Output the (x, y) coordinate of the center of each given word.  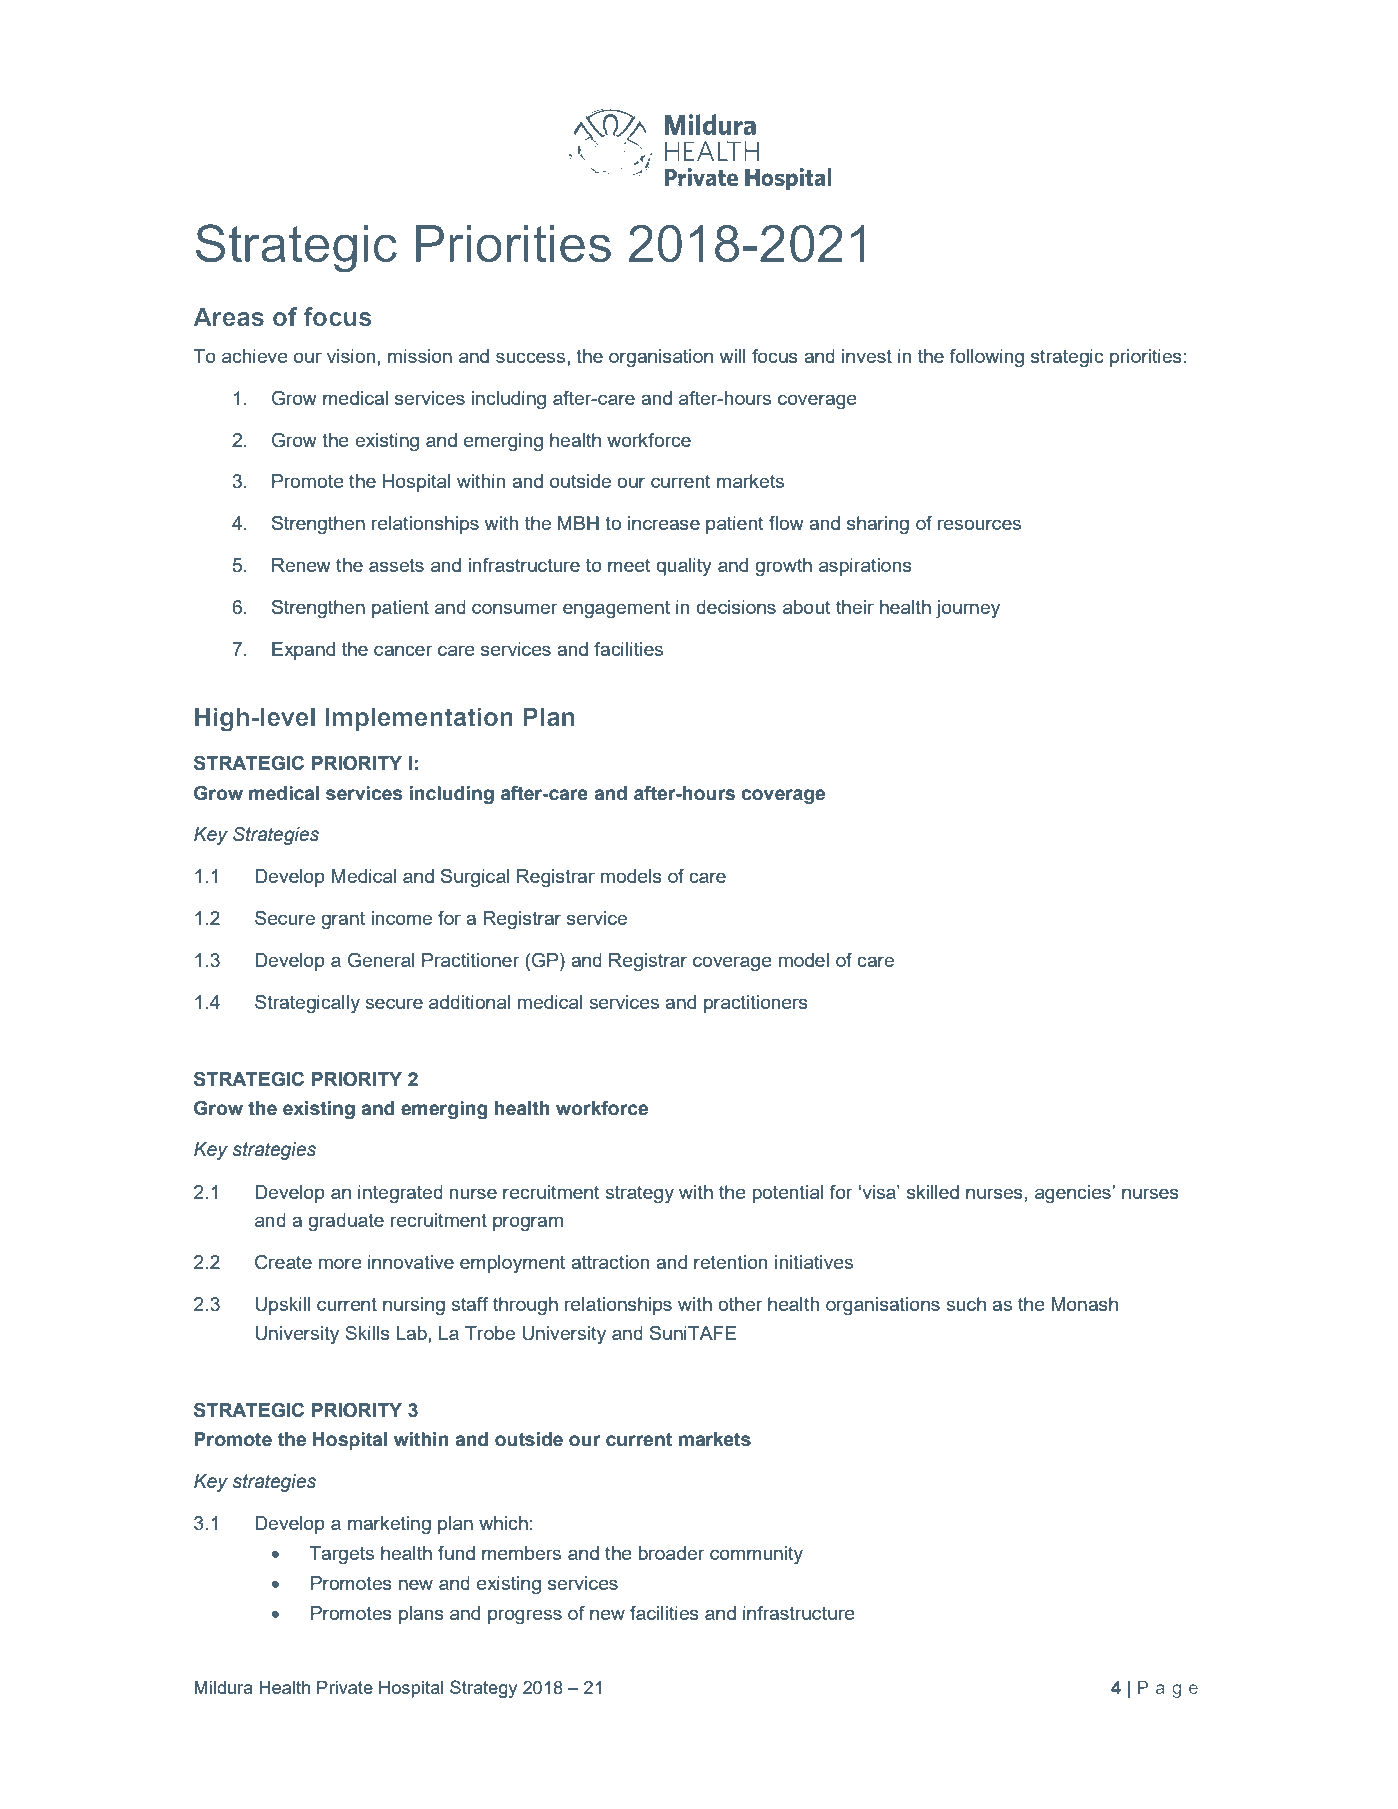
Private (345, 1687)
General (381, 960)
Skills (367, 1333)
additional (469, 1002)
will (733, 356)
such (966, 1304)
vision (352, 356)
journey (968, 609)
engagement (616, 609)
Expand (303, 651)
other (740, 1304)
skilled (933, 1192)
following (986, 358)
